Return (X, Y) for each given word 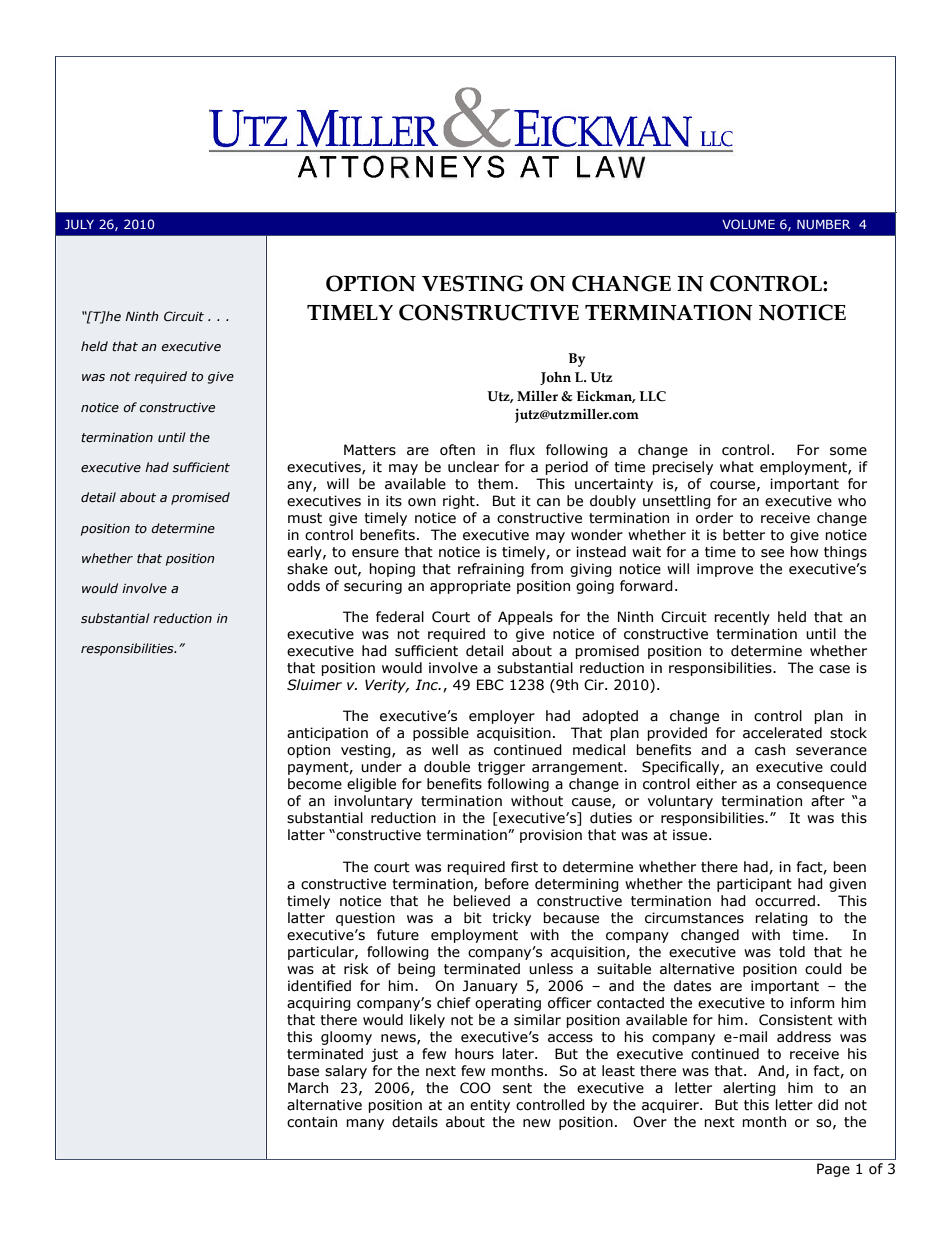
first (524, 867)
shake (307, 569)
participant (754, 885)
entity (490, 1106)
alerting (749, 1089)
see (772, 553)
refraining (491, 570)
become (315, 784)
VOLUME (748, 224)
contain (312, 1122)
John (555, 378)
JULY (79, 224)
